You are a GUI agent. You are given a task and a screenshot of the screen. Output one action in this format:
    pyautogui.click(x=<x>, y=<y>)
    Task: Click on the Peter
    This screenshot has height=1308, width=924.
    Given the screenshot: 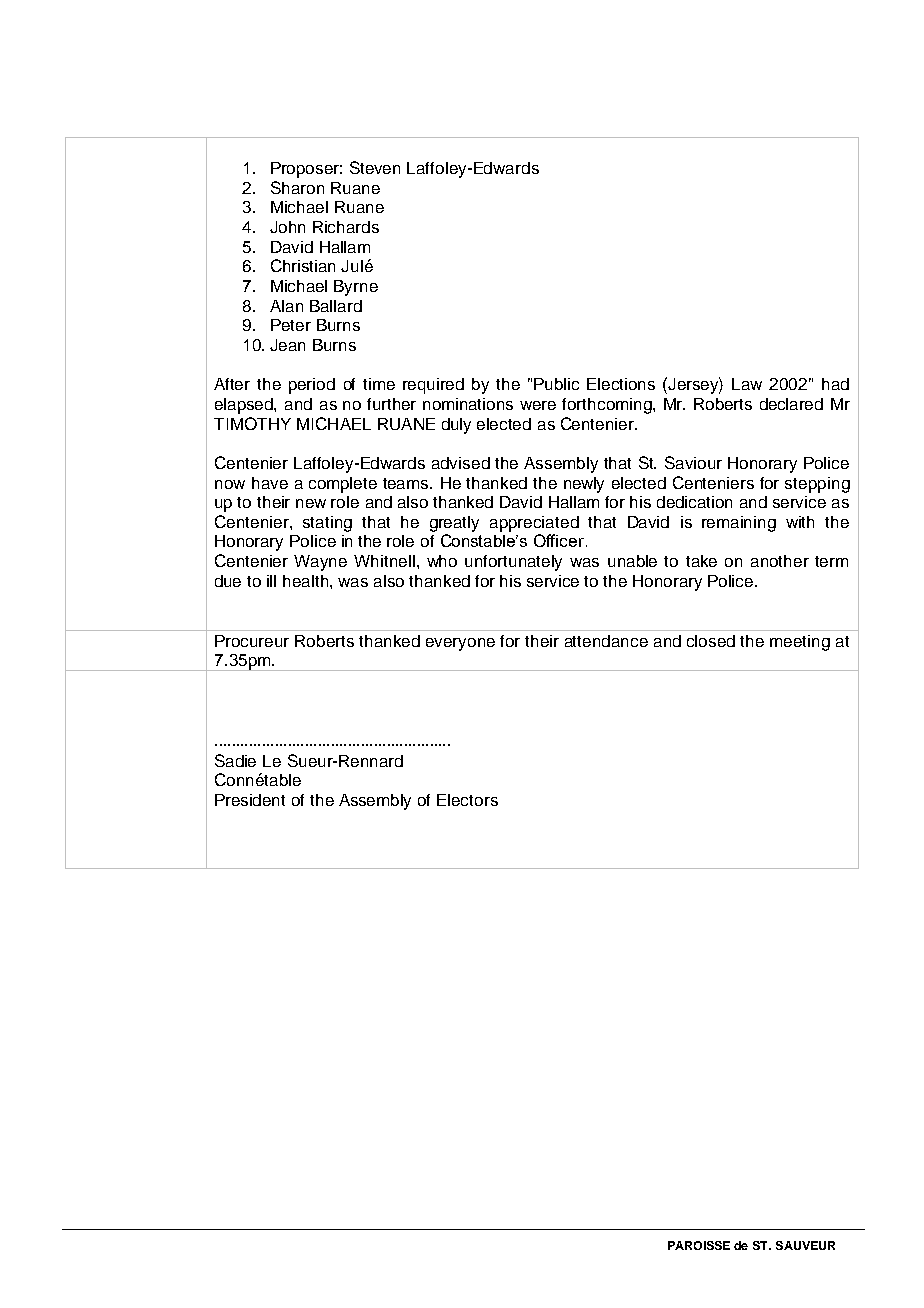 What is the action you would take?
    pyautogui.click(x=291, y=325)
